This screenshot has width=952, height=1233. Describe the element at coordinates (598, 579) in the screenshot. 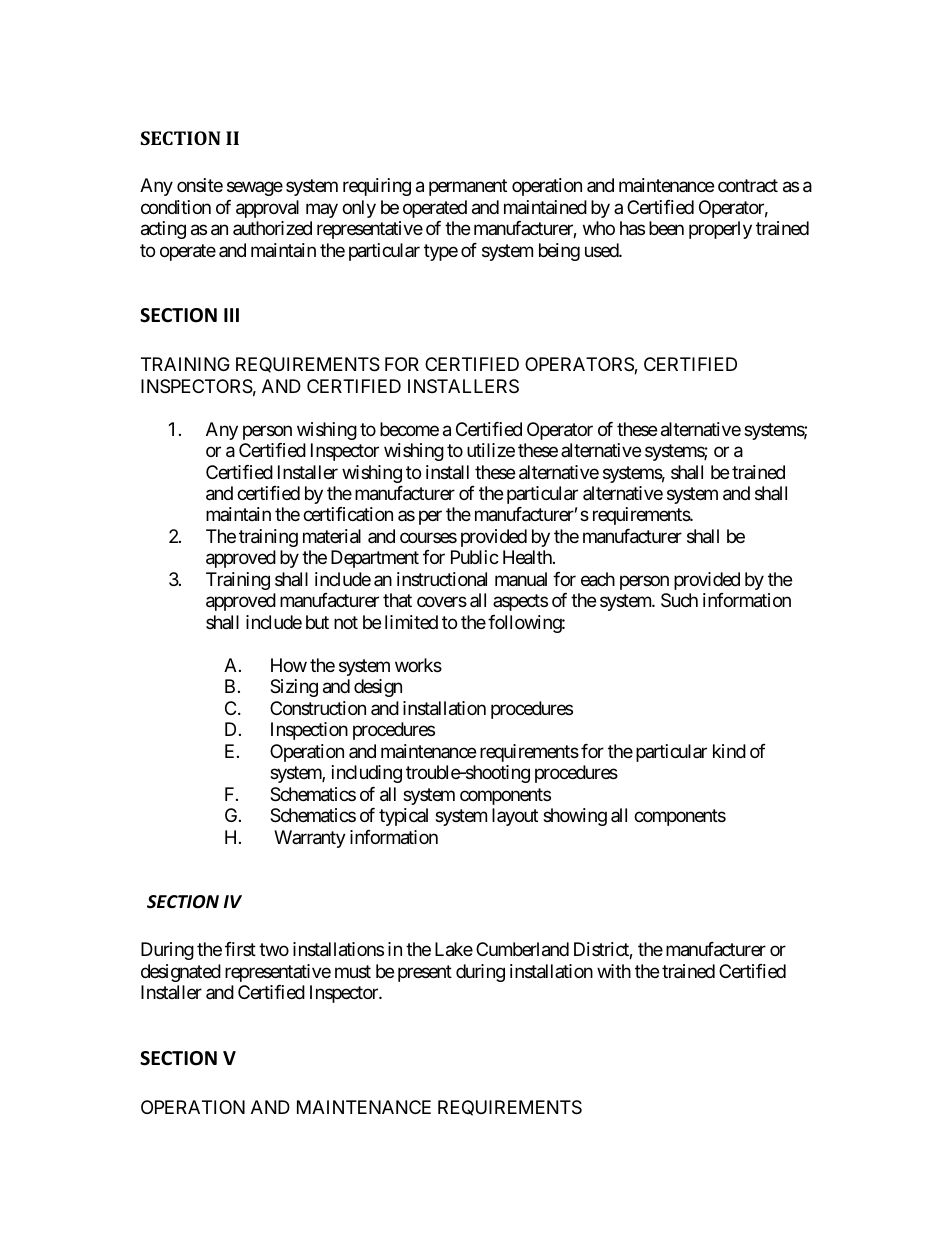

I see `each` at that location.
